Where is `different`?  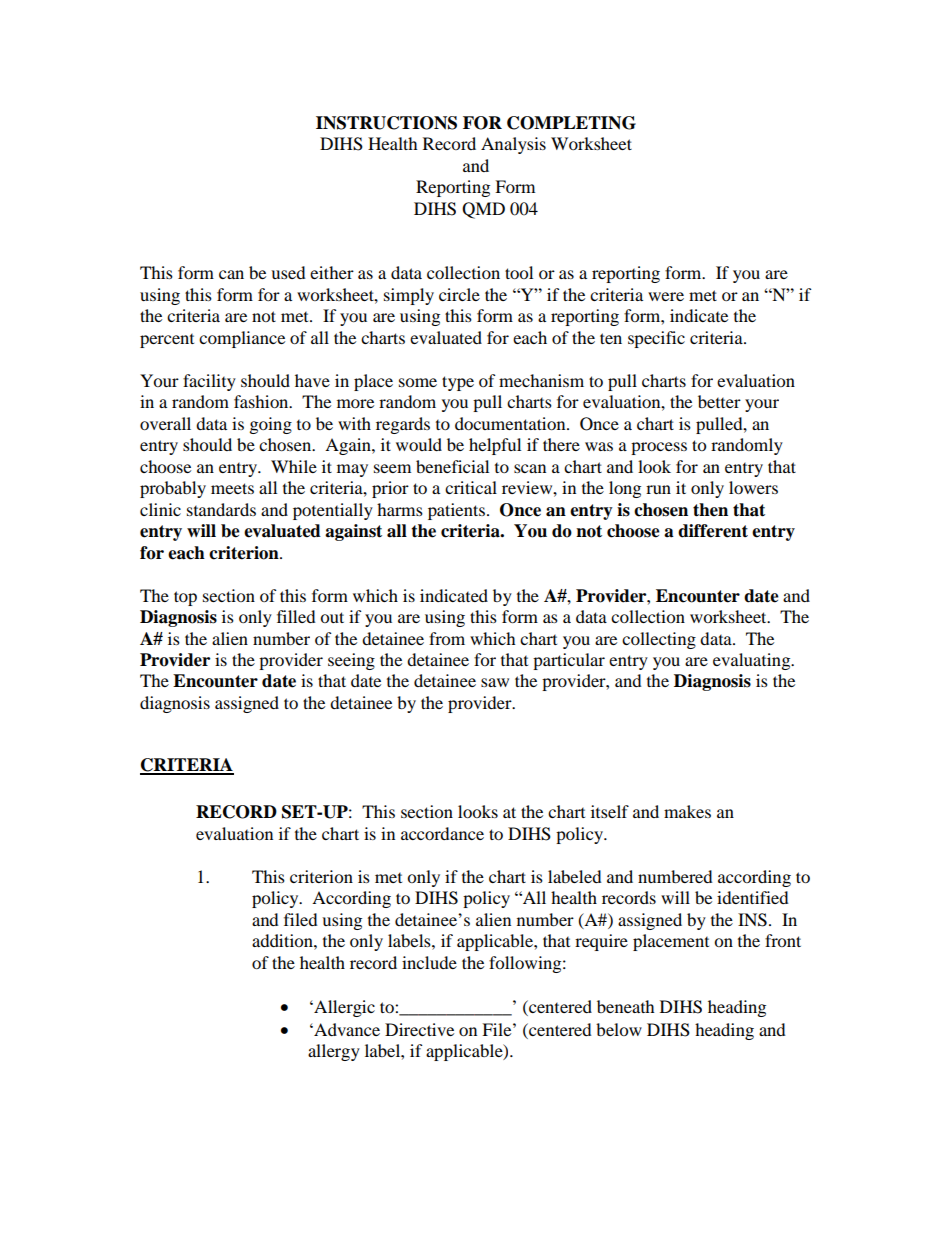 different is located at coordinates (713, 531).
